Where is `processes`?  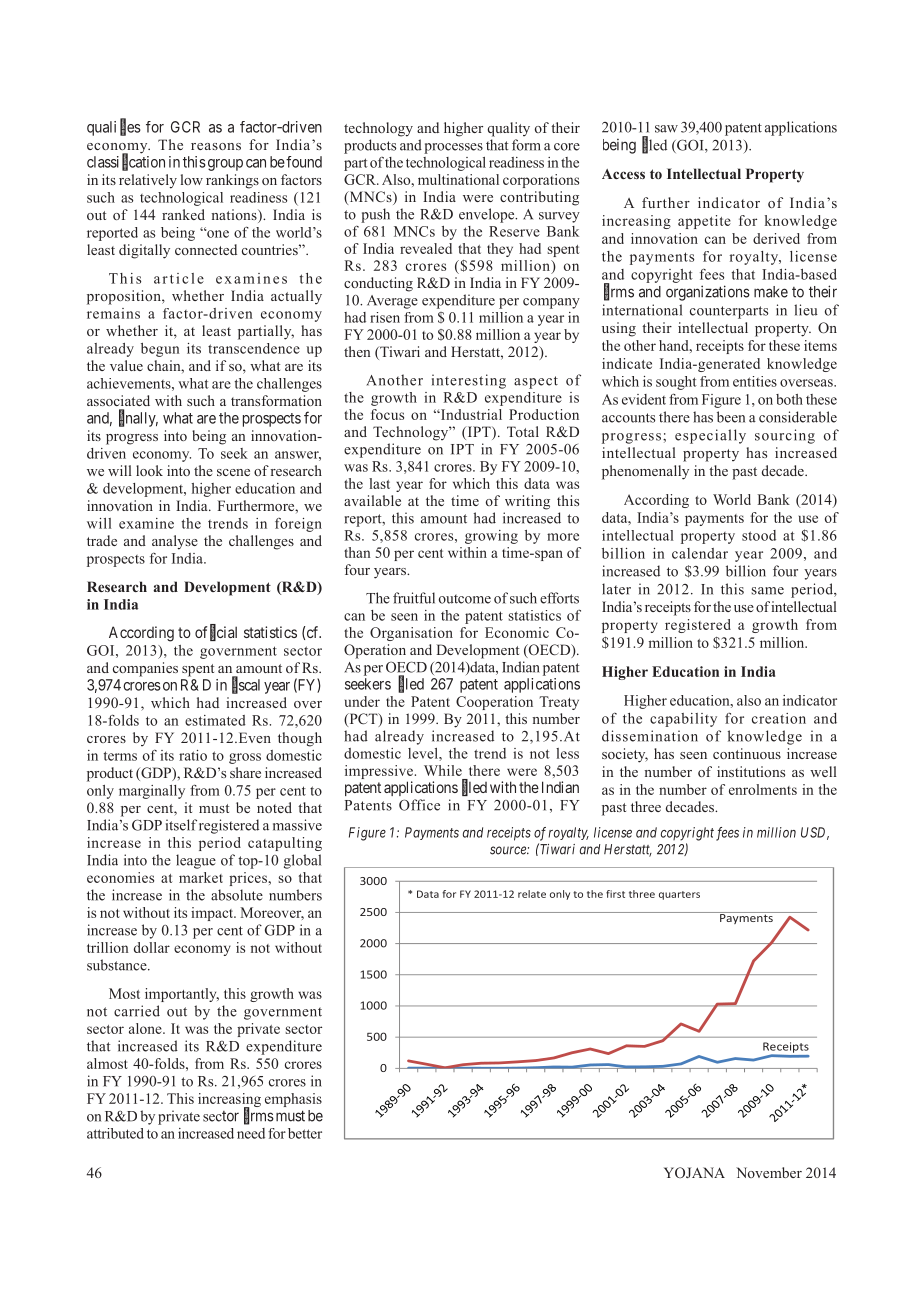 processes is located at coordinates (453, 148).
